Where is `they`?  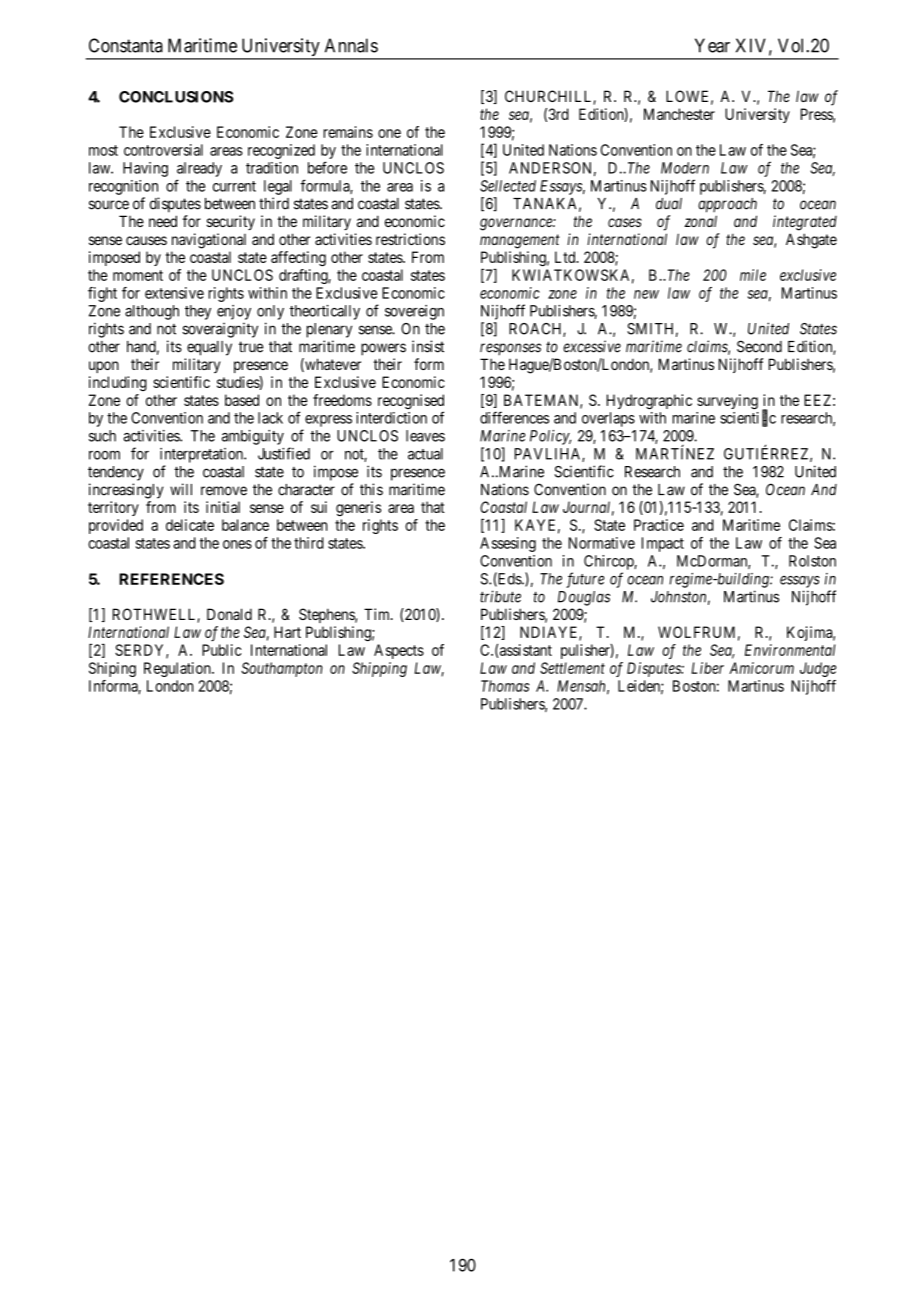
they is located at coordinates (198, 312).
